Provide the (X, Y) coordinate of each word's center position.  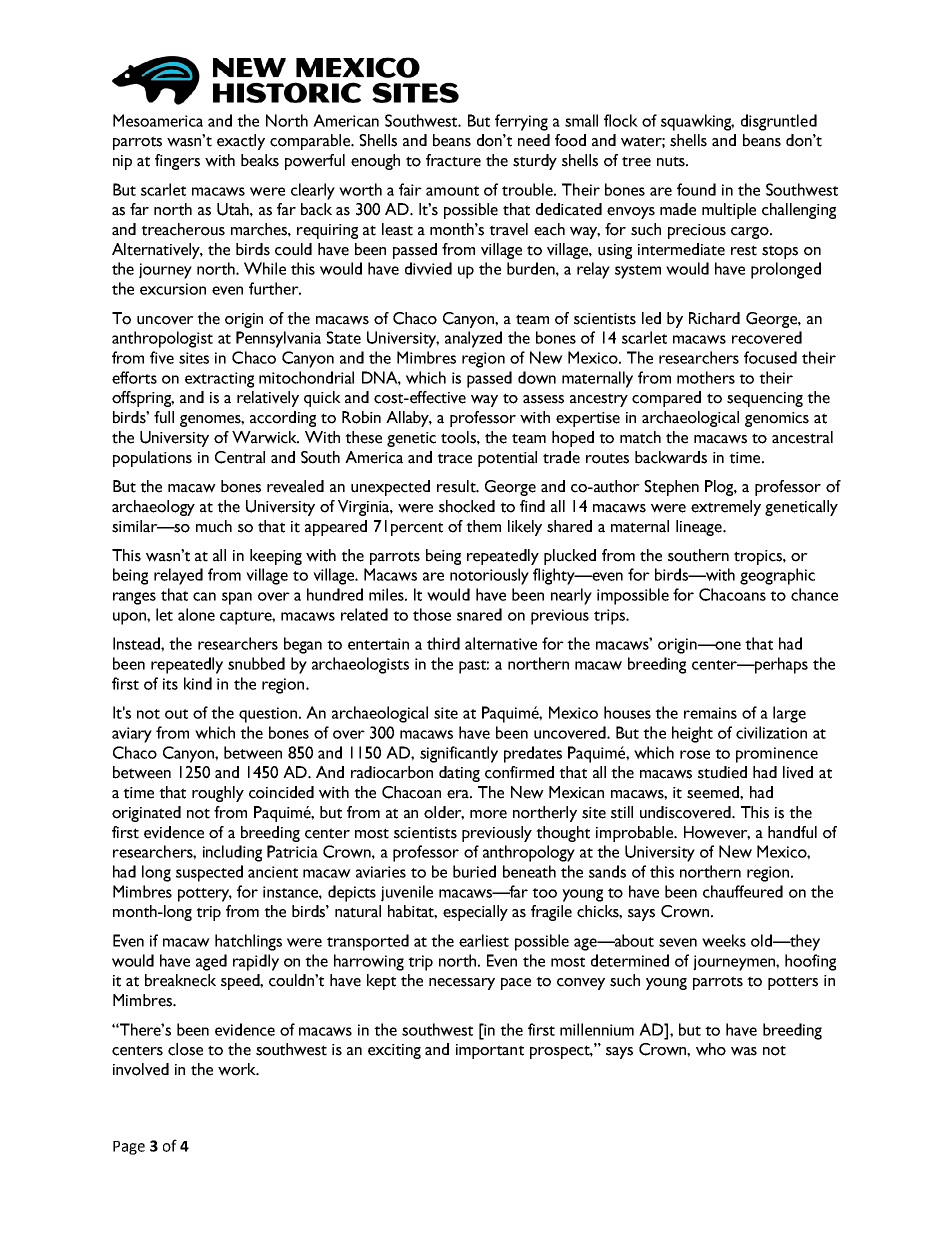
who (711, 1049)
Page (129, 1148)
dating (459, 774)
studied (722, 772)
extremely (726, 508)
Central (240, 457)
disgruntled (779, 122)
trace (454, 458)
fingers (177, 162)
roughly (218, 794)
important (490, 1051)
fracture (453, 160)
